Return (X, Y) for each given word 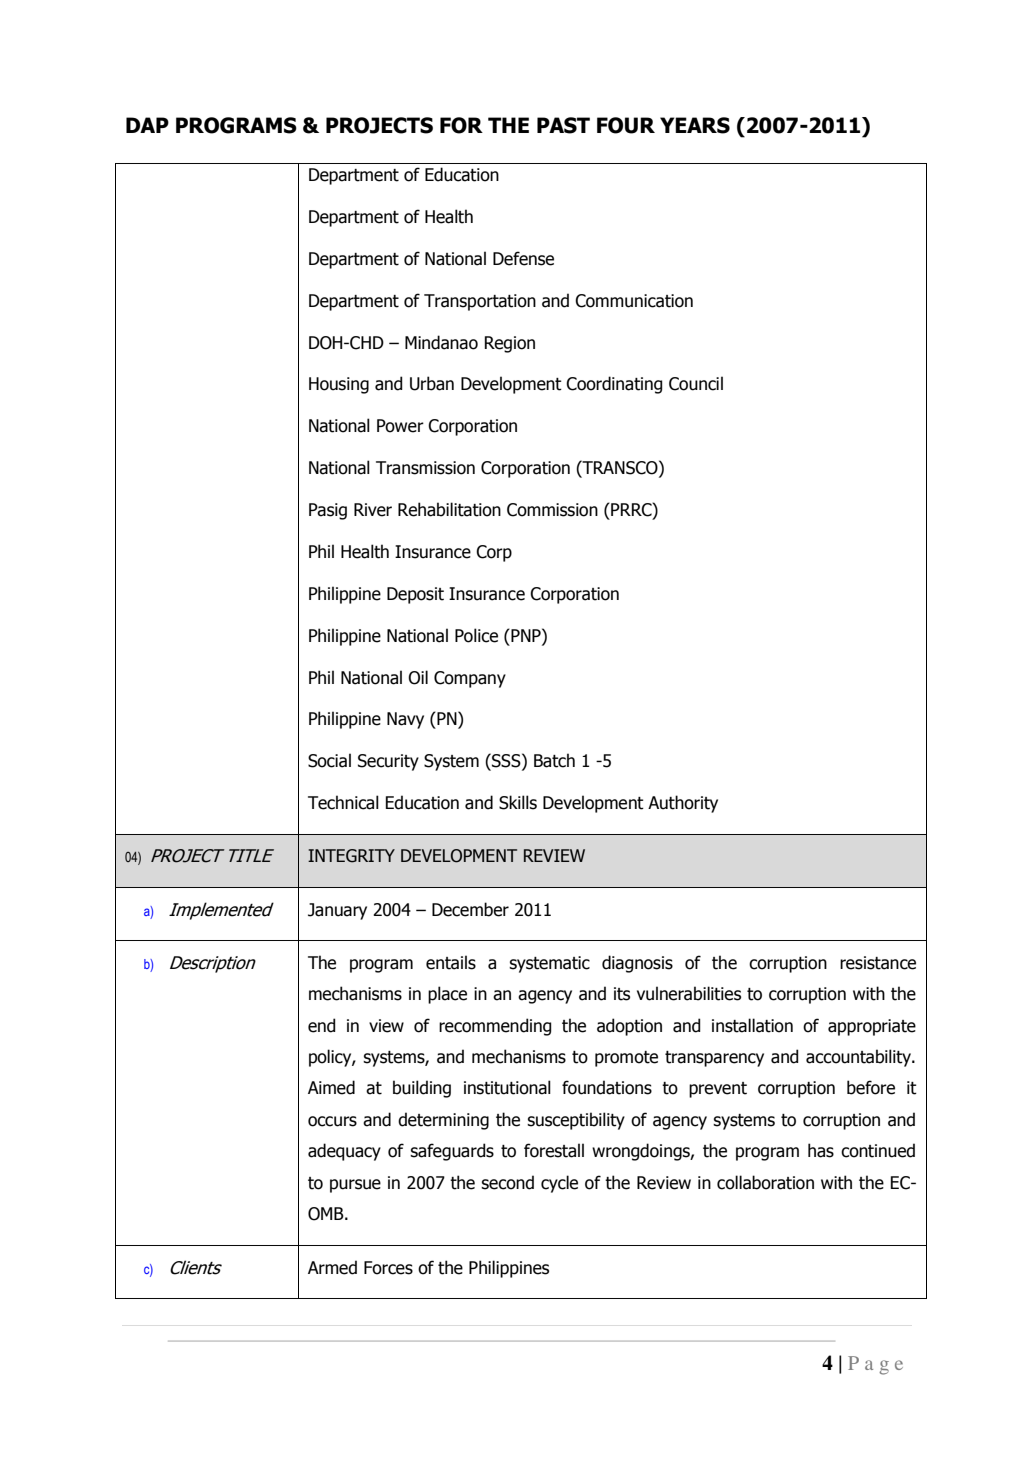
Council (696, 383)
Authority (683, 804)
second (507, 1182)
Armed (332, 1267)
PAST (563, 125)
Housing (339, 385)
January (337, 911)
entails (451, 962)
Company (470, 679)
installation (752, 1025)
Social (329, 760)
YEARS (695, 125)
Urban (432, 383)
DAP (147, 125)
